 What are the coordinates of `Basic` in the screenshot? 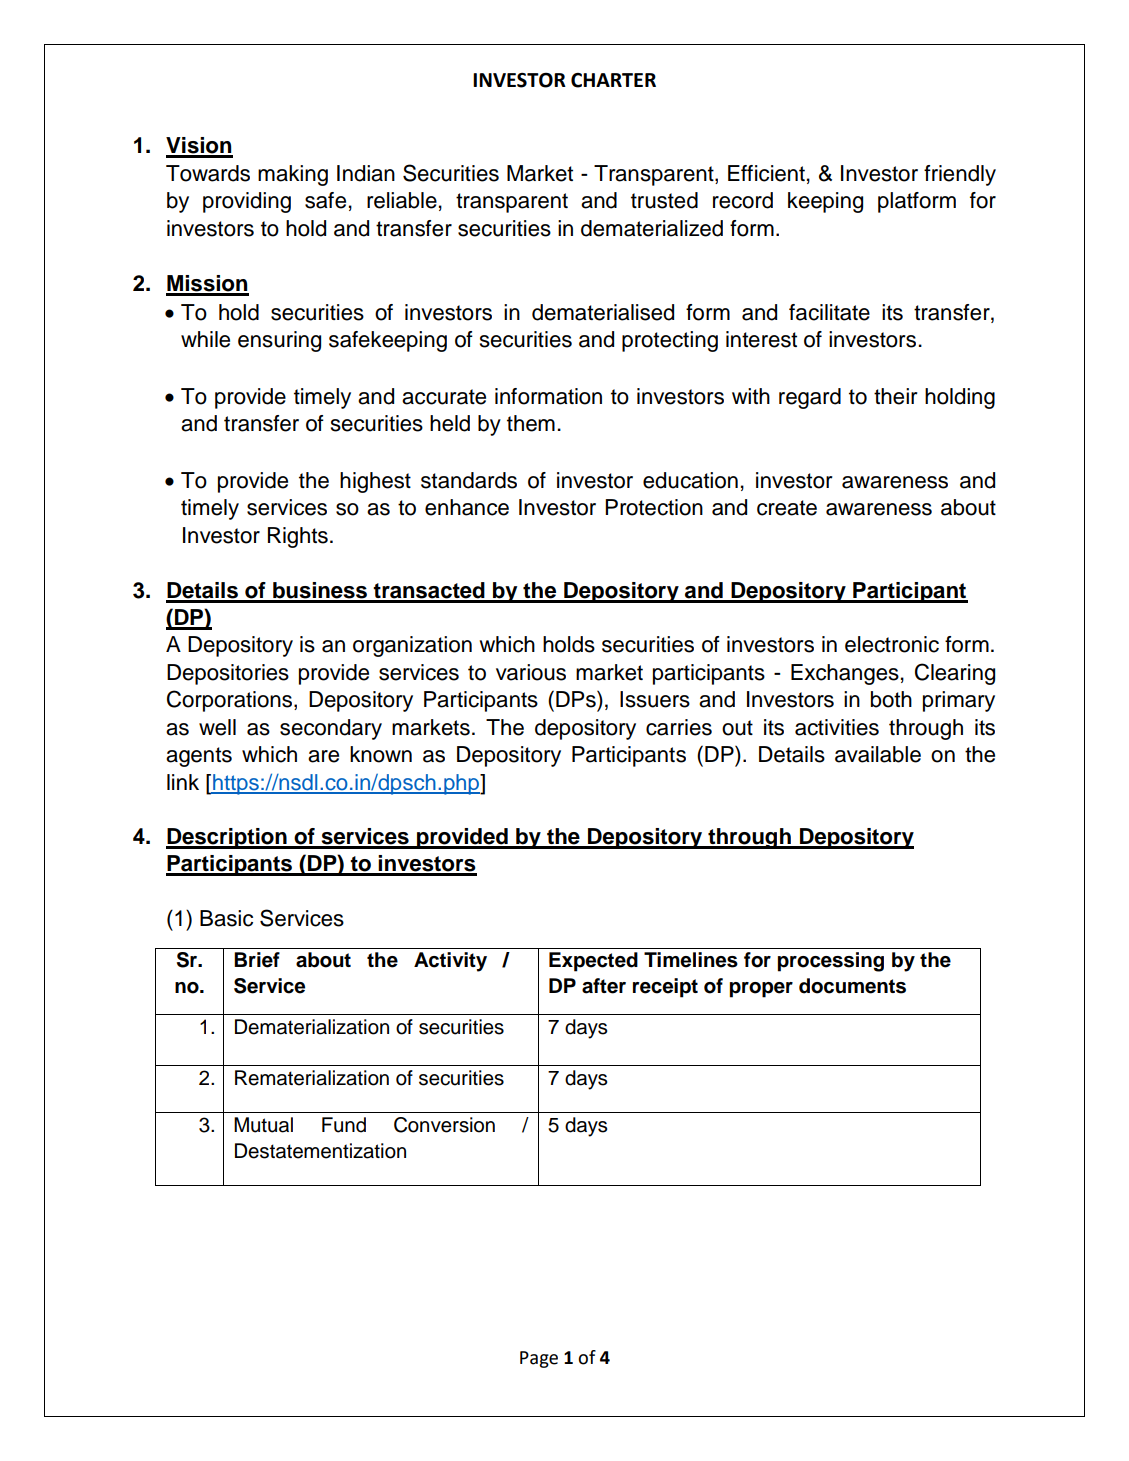 It's located at (226, 918).
